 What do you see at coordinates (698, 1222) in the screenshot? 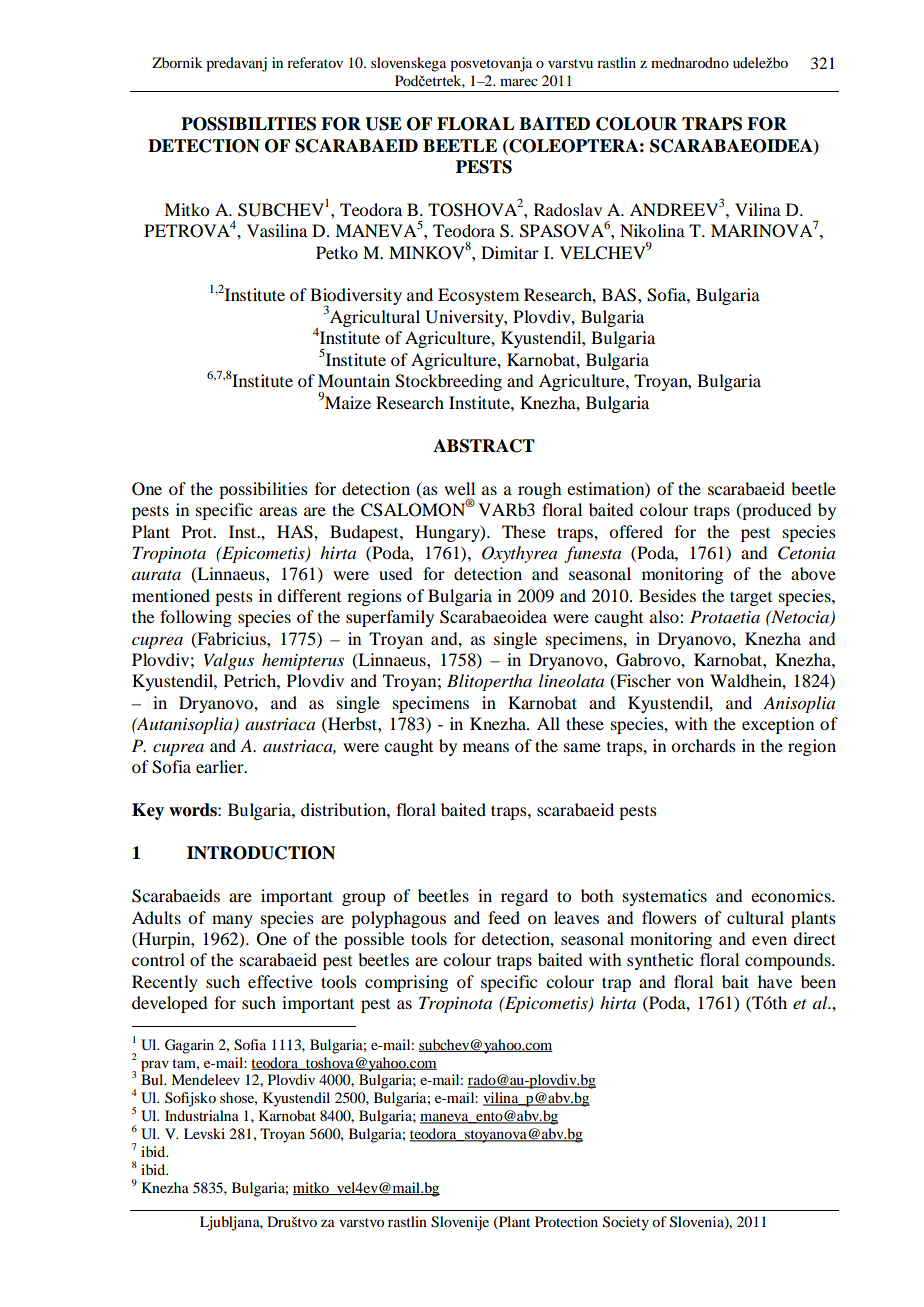
I see `Slovenia` at bounding box center [698, 1222].
